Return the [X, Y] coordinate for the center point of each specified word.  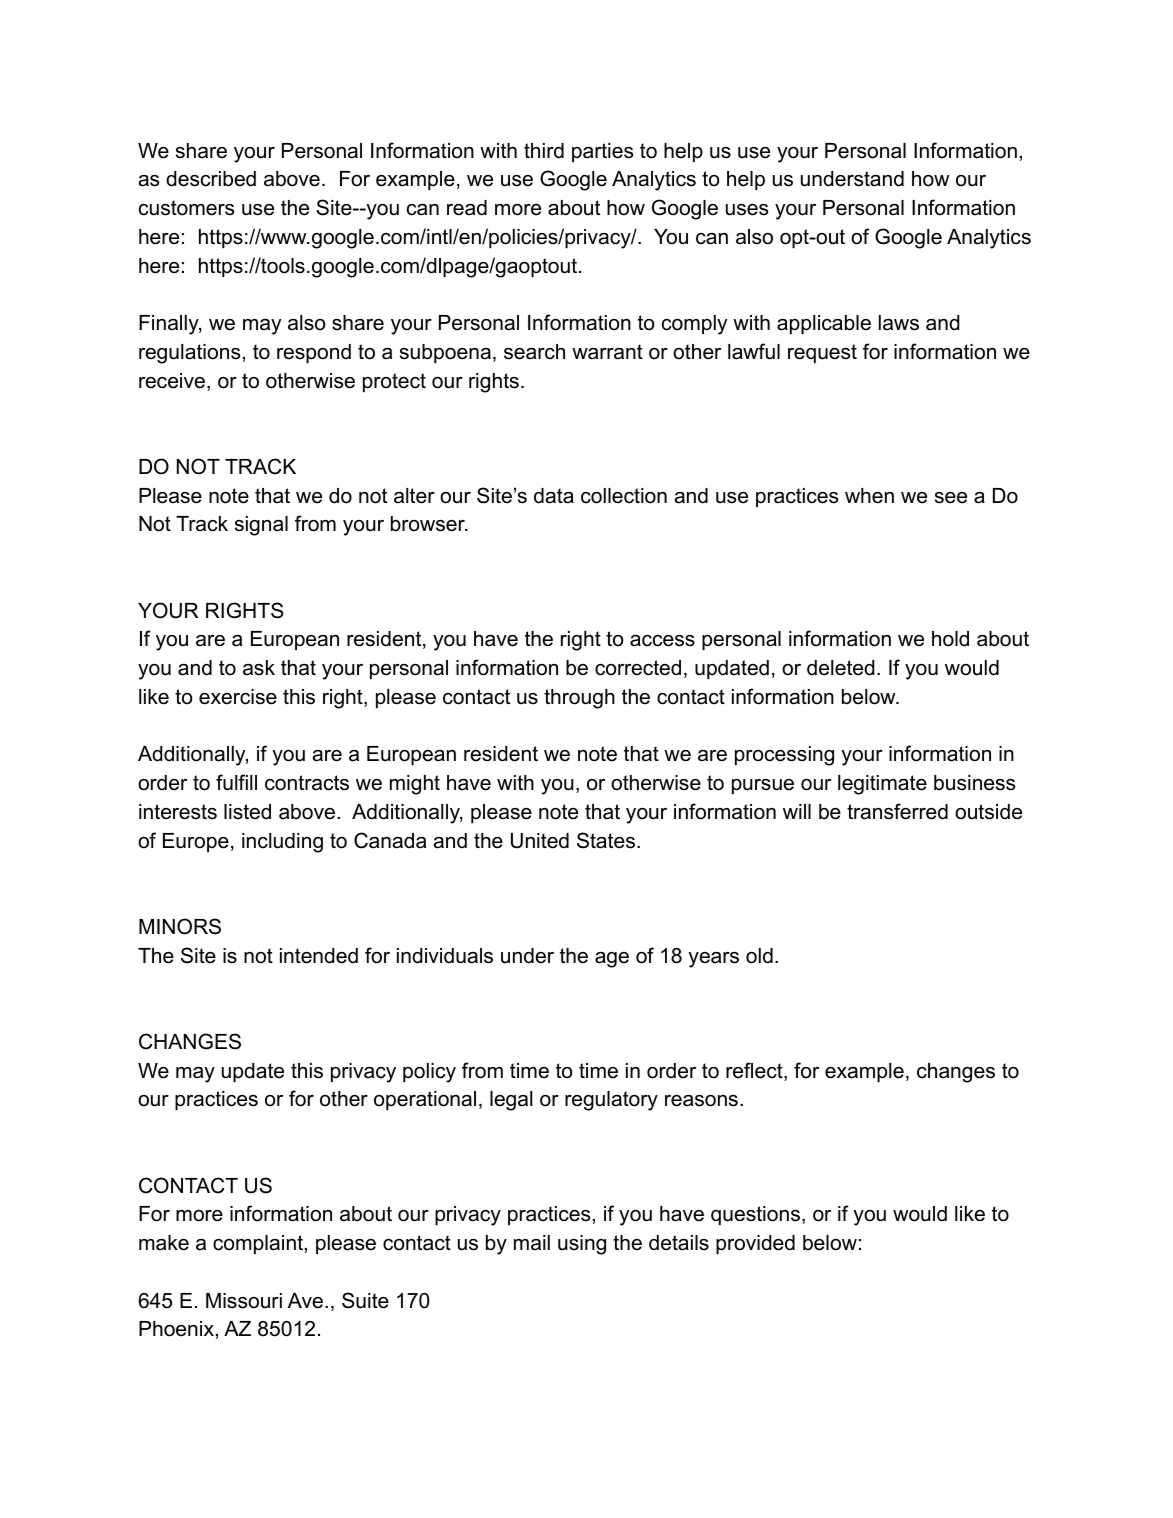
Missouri [244, 1301]
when [869, 496]
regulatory [611, 1101]
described [211, 179]
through [579, 699]
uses [747, 210]
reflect [755, 1071]
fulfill [236, 782]
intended [319, 956]
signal [261, 526]
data [554, 496]
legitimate [882, 785]
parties [602, 152]
